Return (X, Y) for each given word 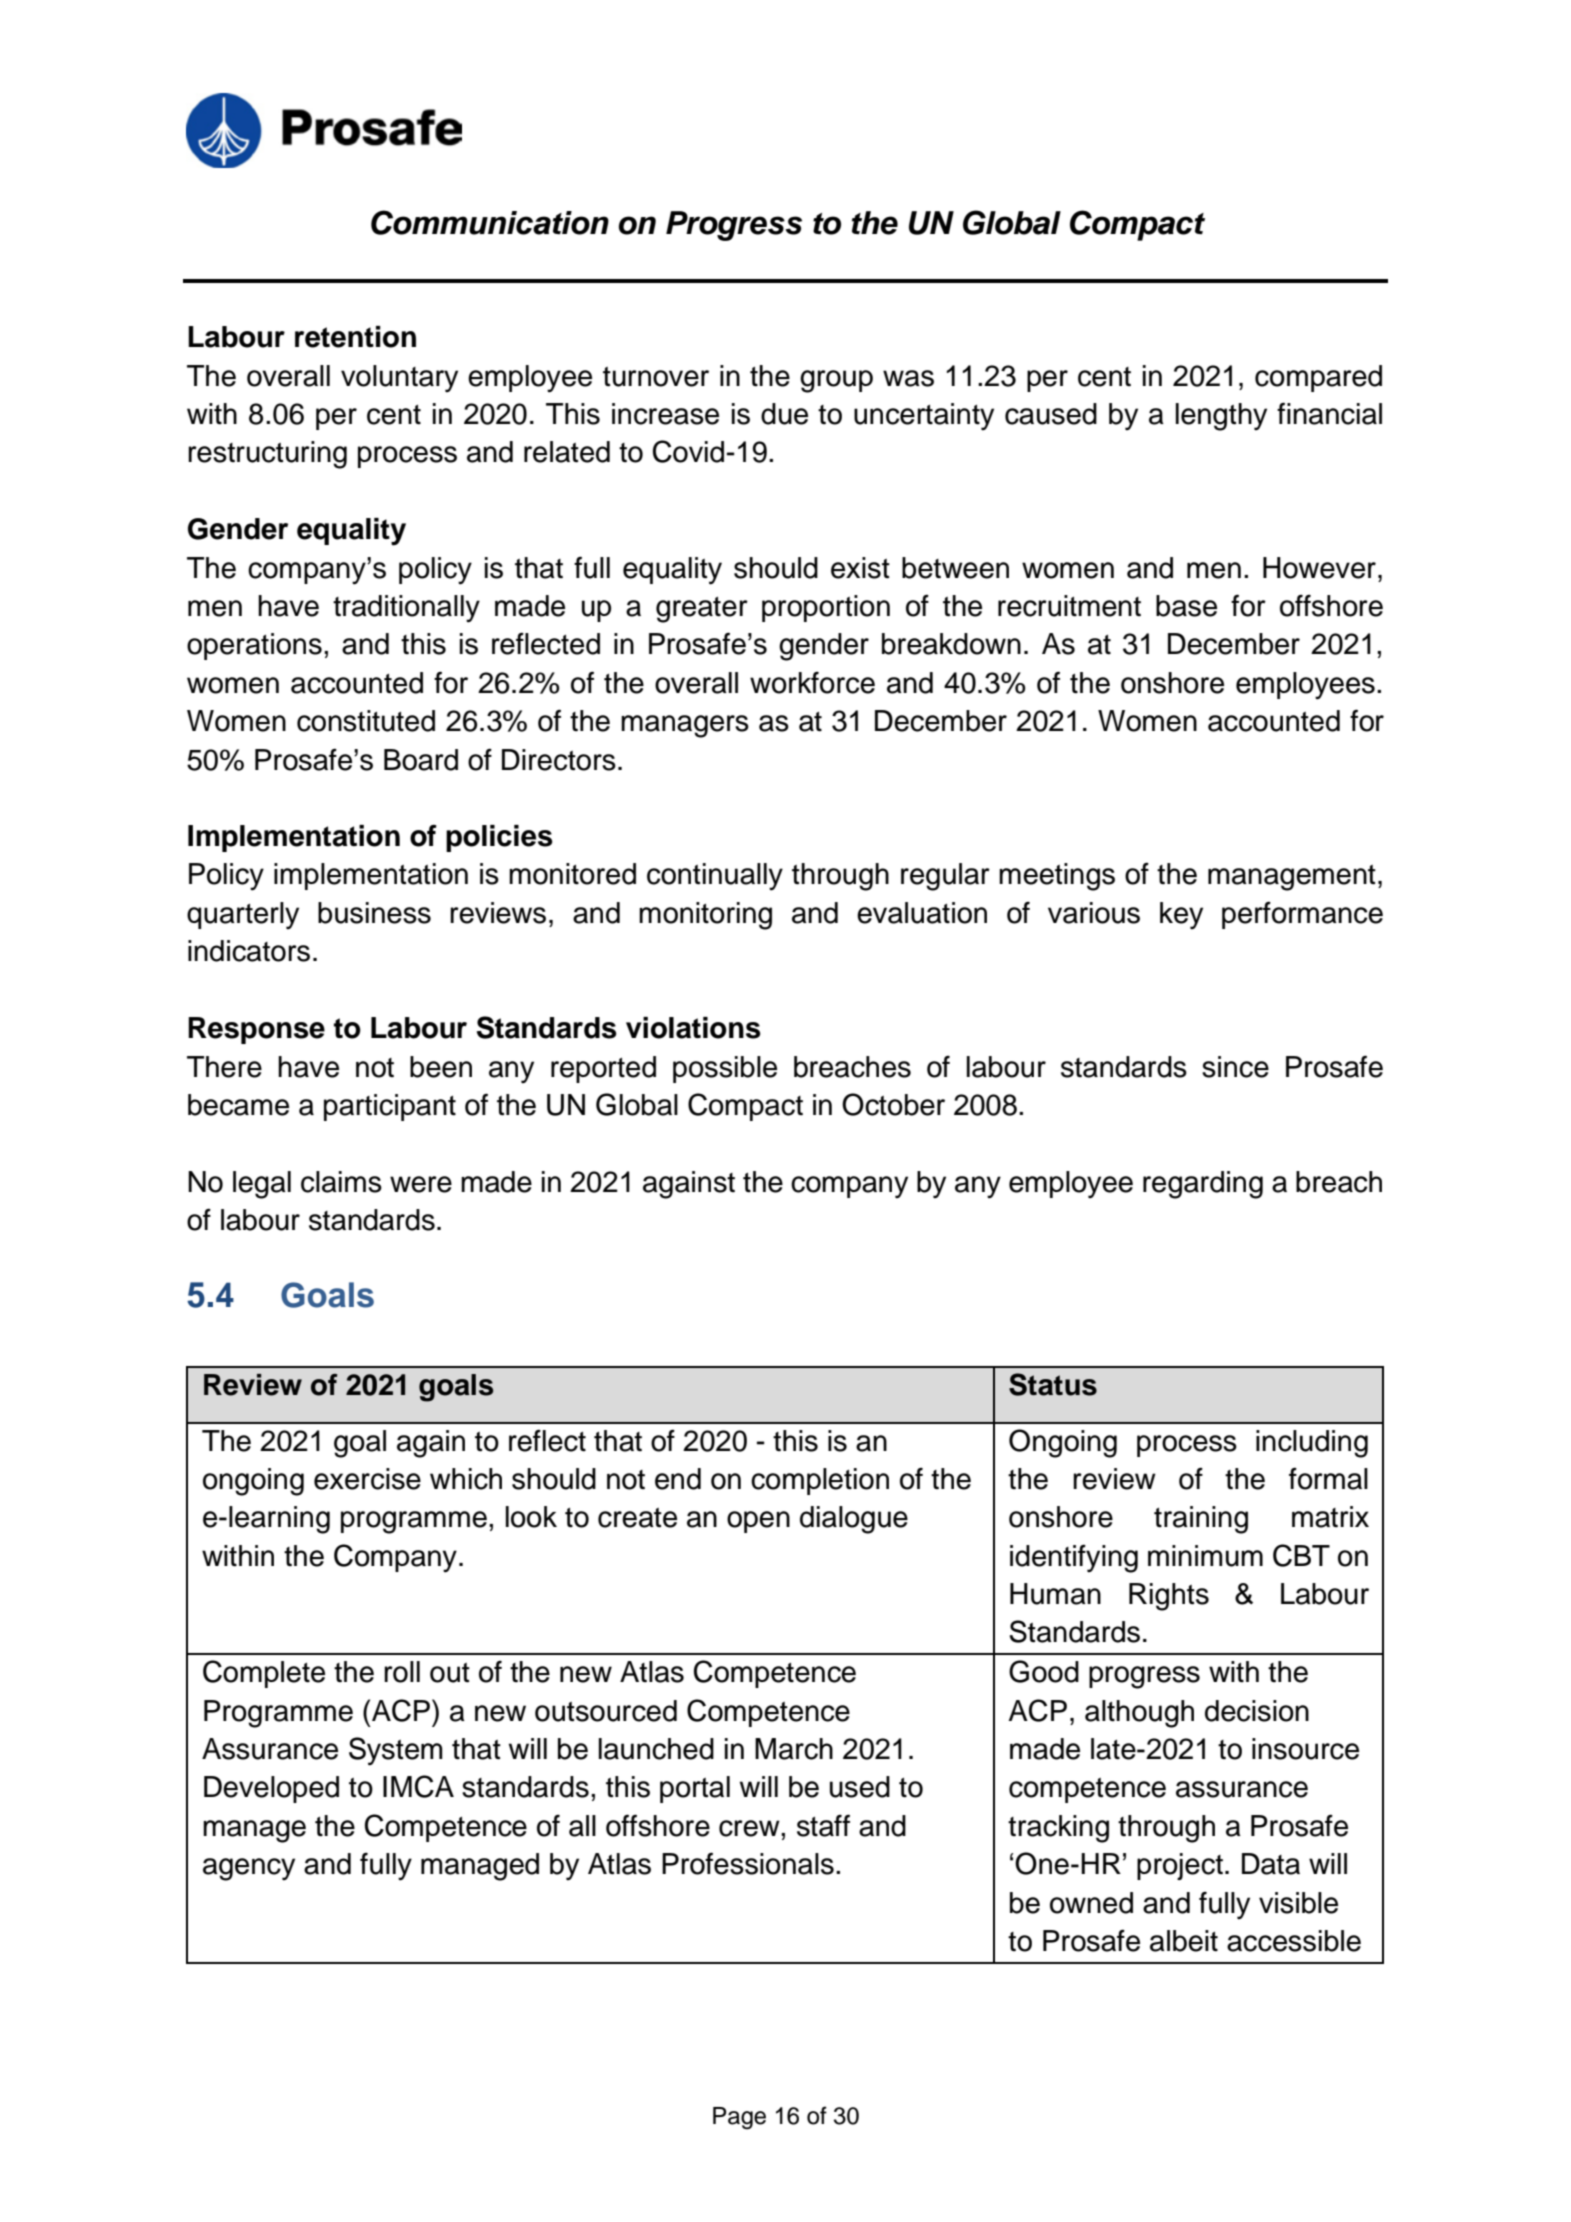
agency (249, 1869)
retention (355, 337)
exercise (367, 1479)
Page (739, 2118)
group (836, 381)
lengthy (1221, 417)
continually (715, 877)
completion (820, 1481)
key (1181, 916)
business (374, 913)
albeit (1184, 1941)
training (1201, 1520)
